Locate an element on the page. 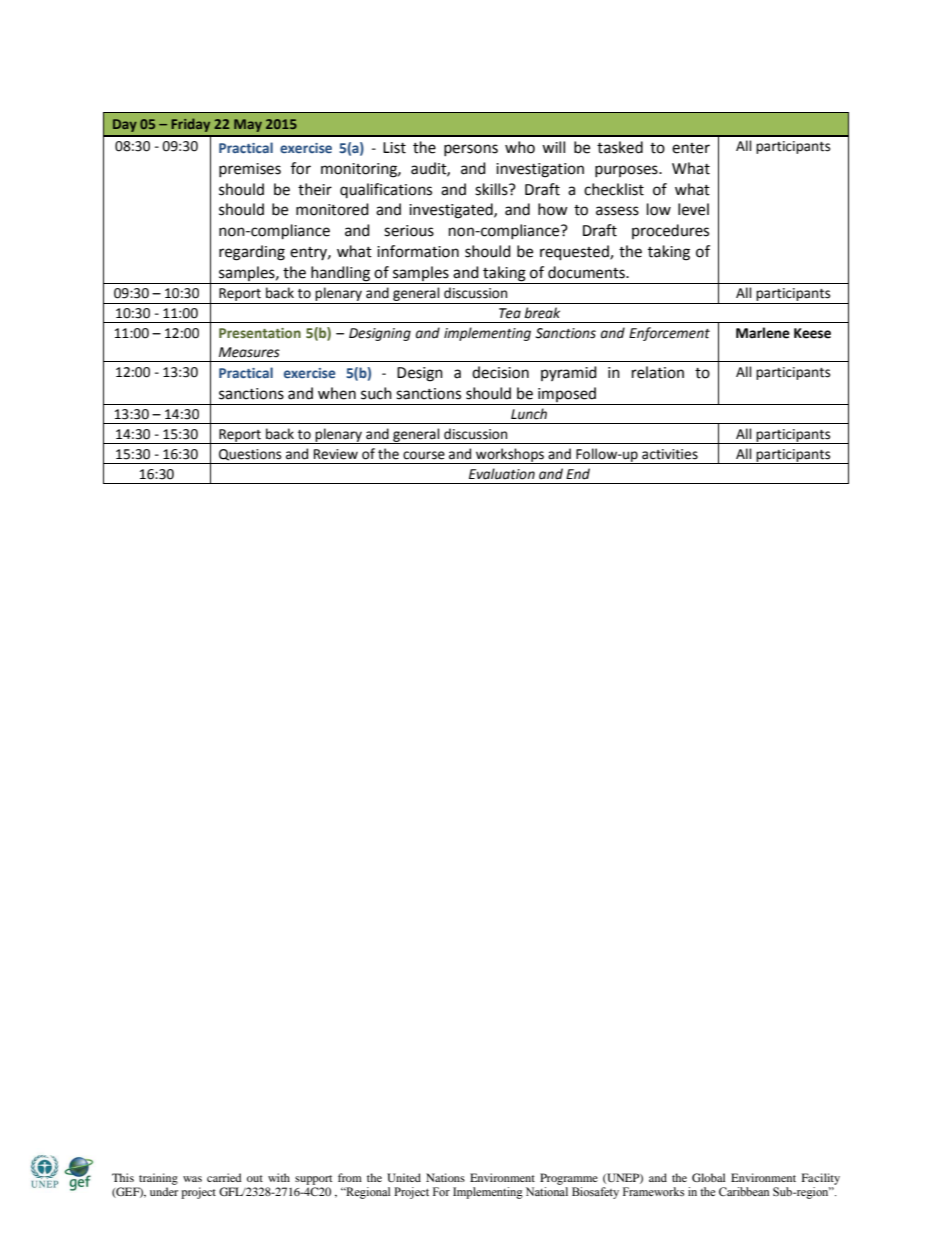 This page has height=1233, width=952. Global is located at coordinates (708, 1177).
